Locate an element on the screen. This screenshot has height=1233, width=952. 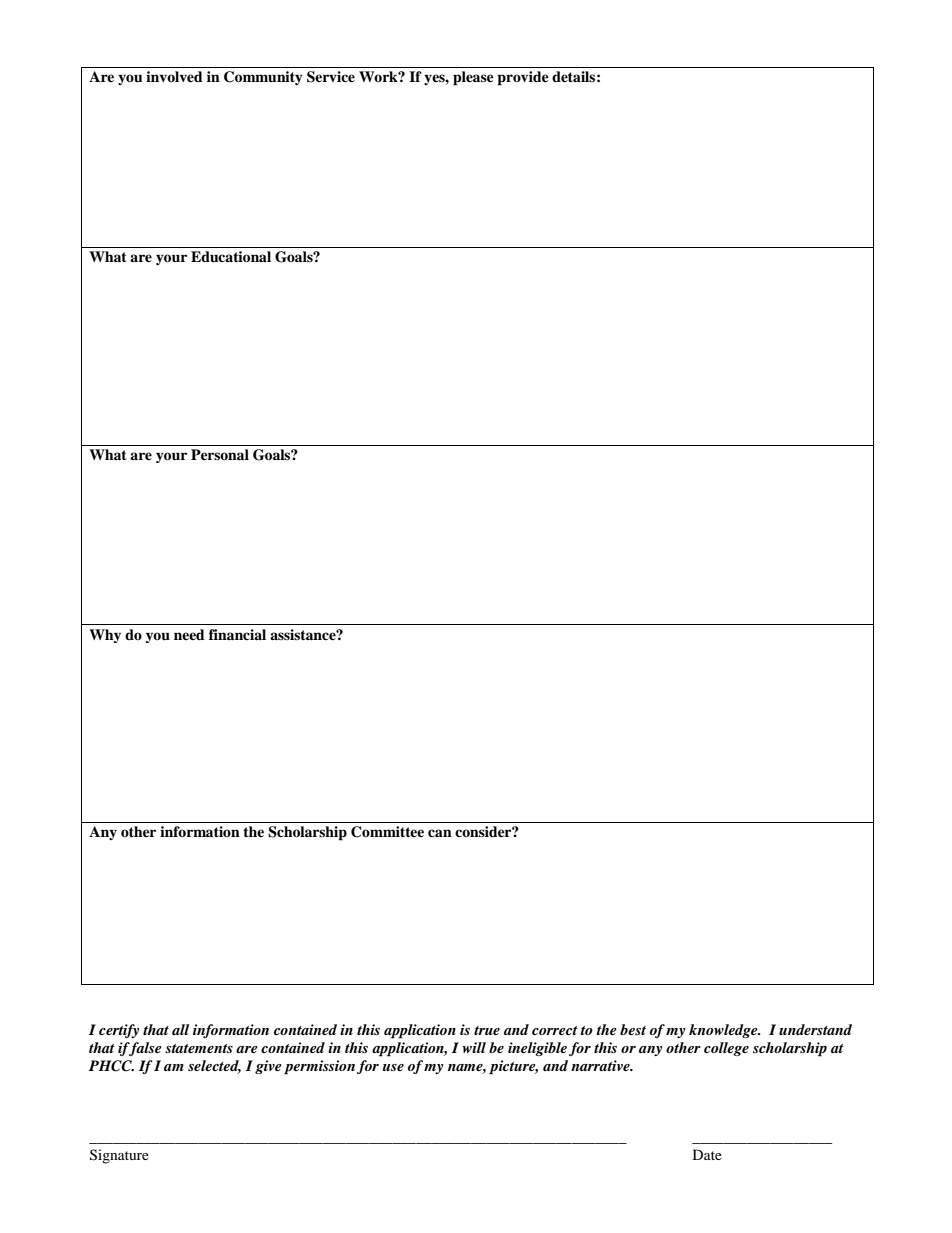
involved is located at coordinates (174, 77).
